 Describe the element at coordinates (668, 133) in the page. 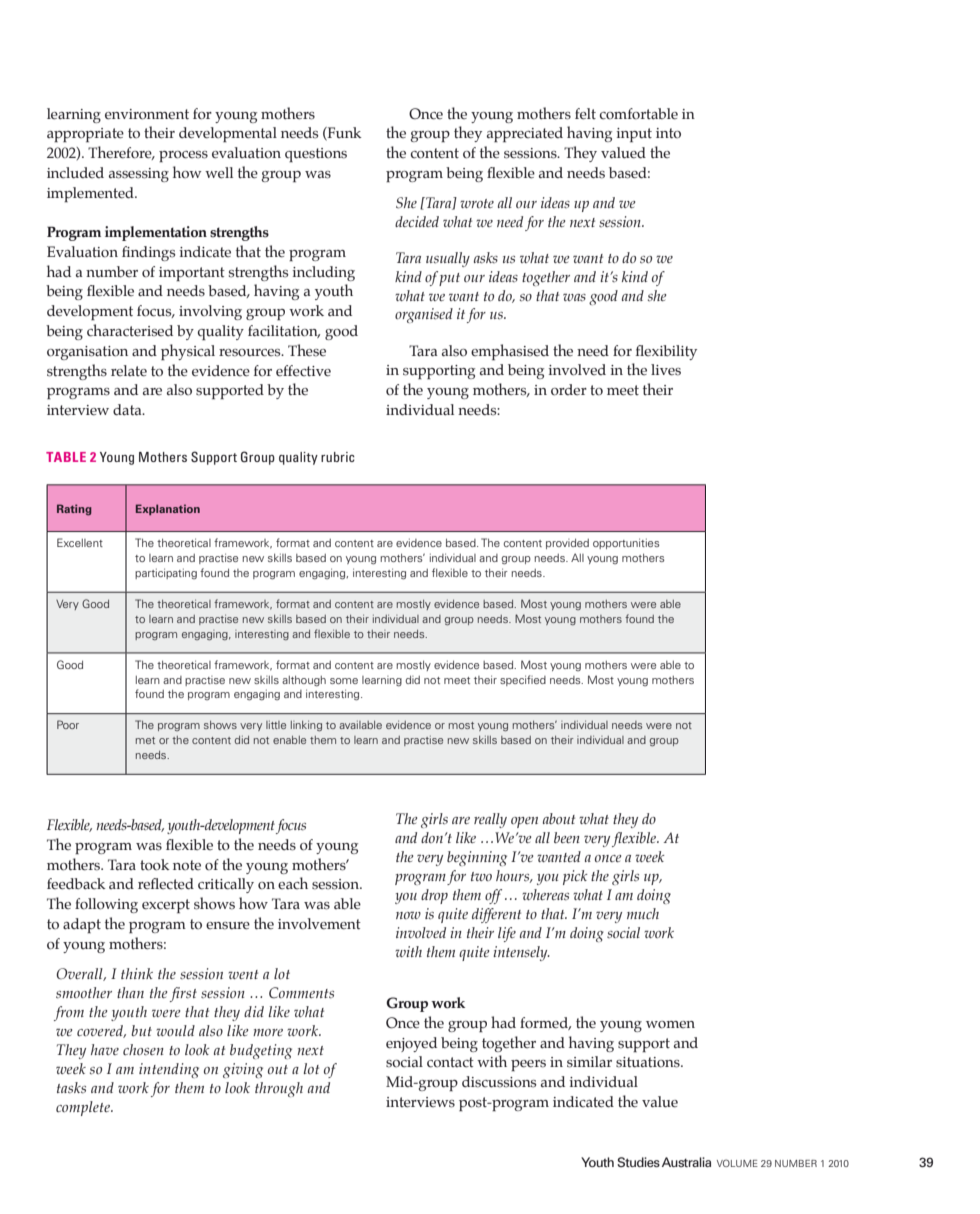

I see `into` at that location.
